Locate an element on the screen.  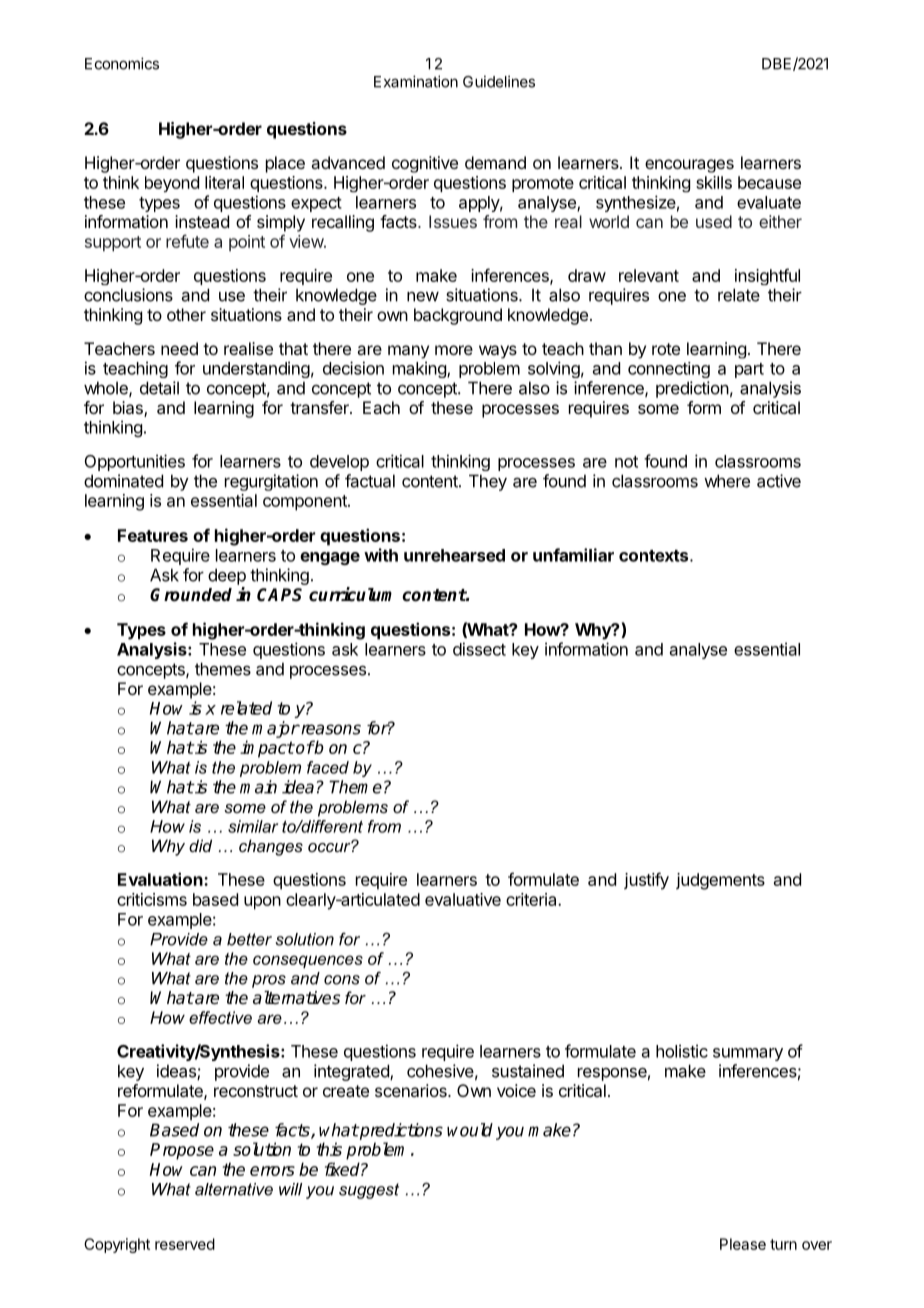
better is located at coordinates (249, 939).
